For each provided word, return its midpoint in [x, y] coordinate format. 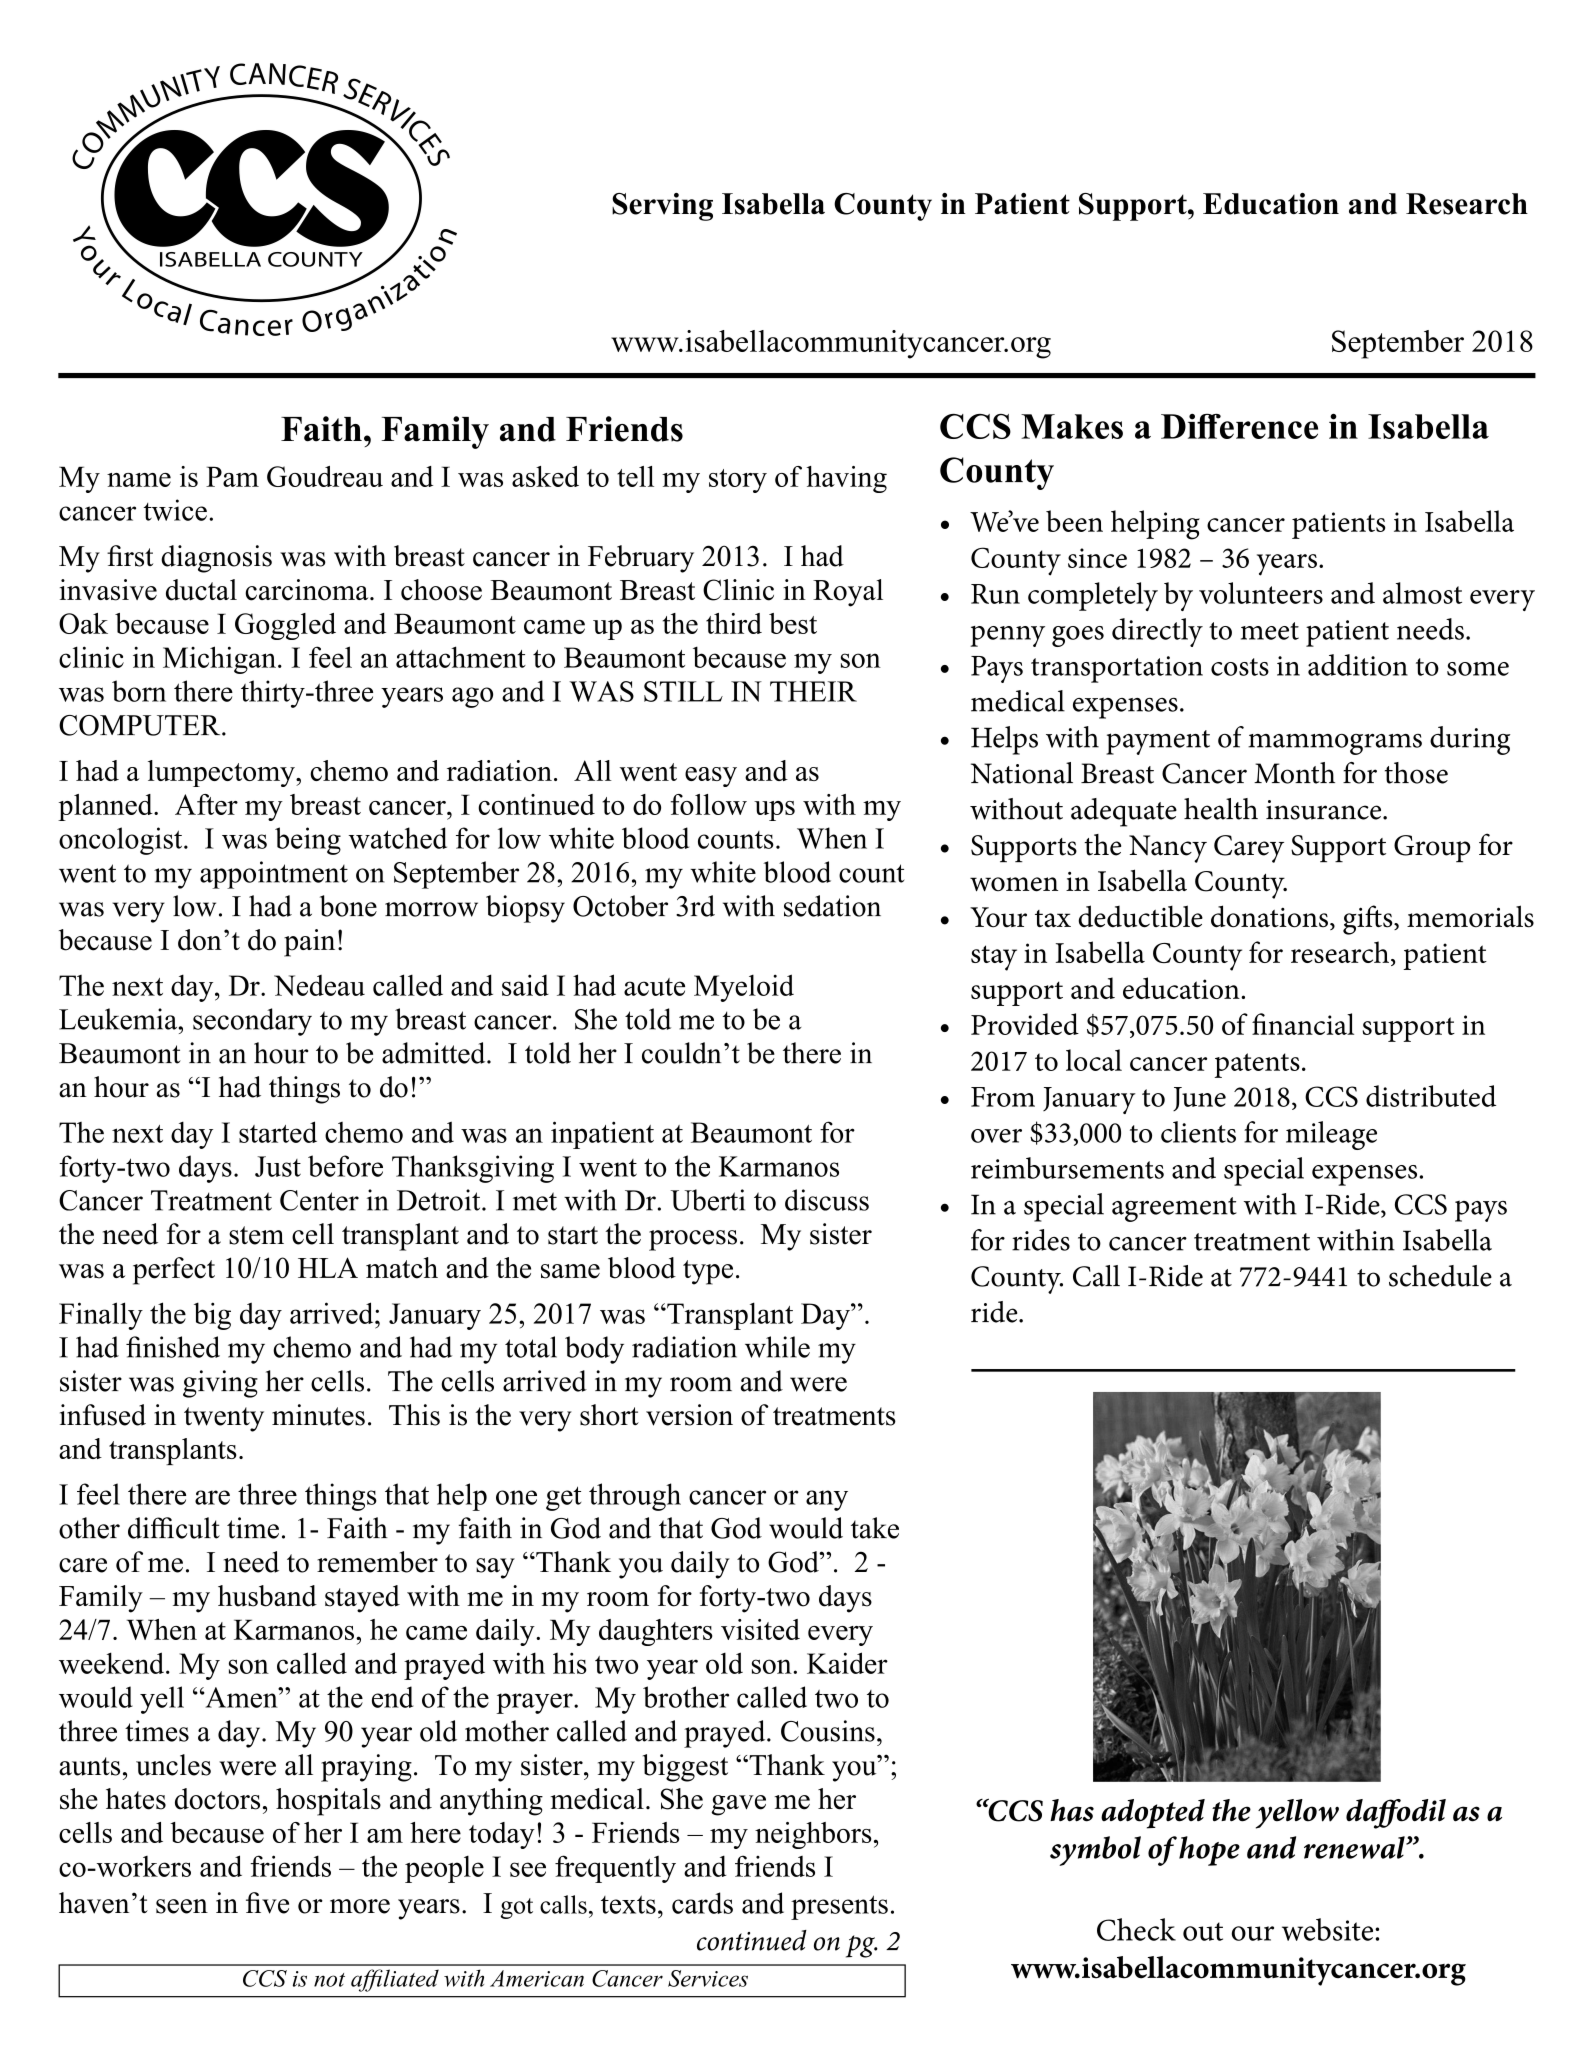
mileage [1331, 1135]
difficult [174, 1528]
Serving [662, 207]
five [267, 1903]
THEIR [813, 691]
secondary [252, 1022]
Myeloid [744, 988]
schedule [1440, 1276]
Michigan [219, 660]
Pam [232, 476]
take [875, 1528]
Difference [1239, 426]
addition [1358, 665]
